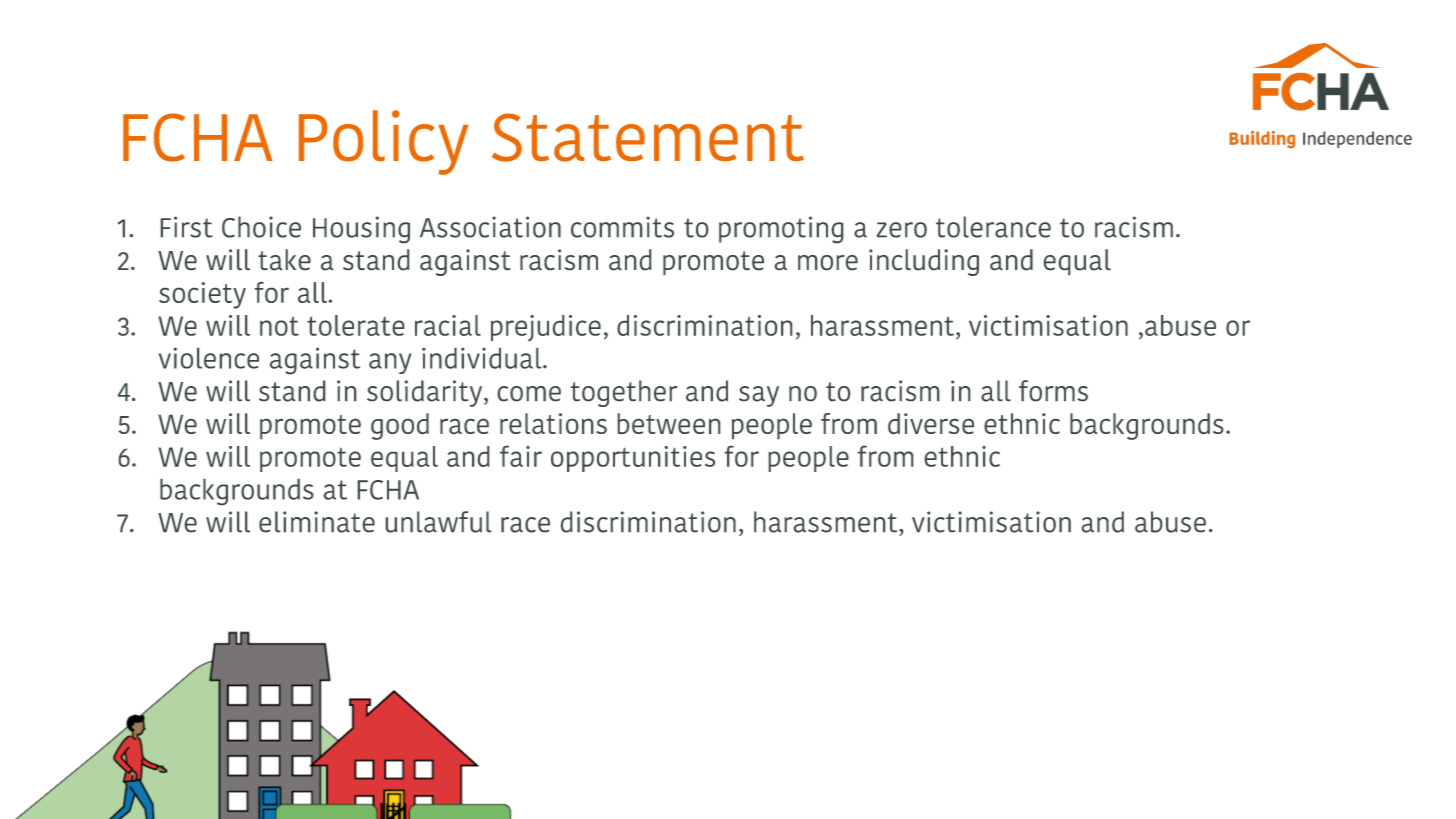  What do you see at coordinates (924, 262) in the screenshot?
I see `including` at bounding box center [924, 262].
